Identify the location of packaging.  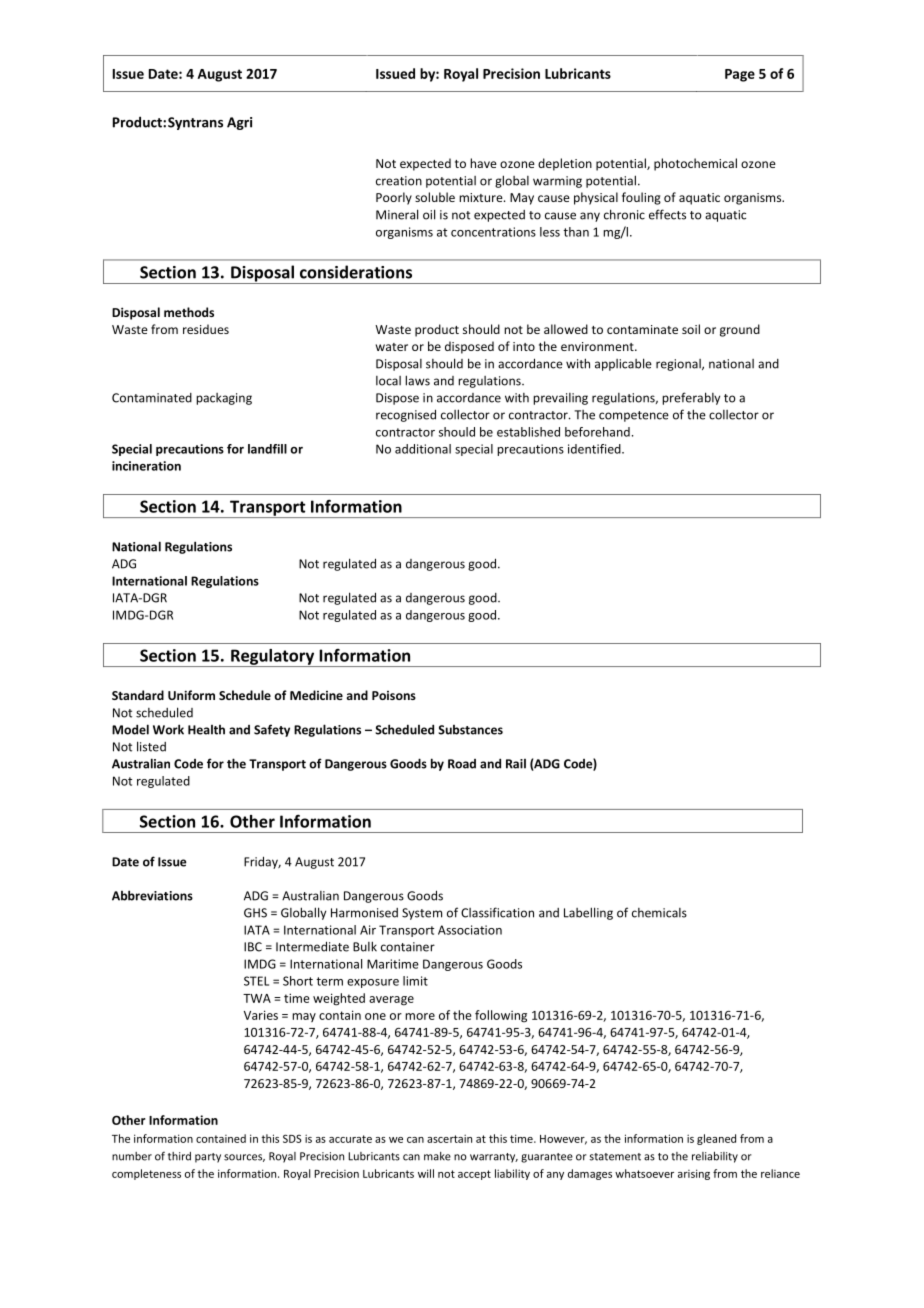
(224, 399).
